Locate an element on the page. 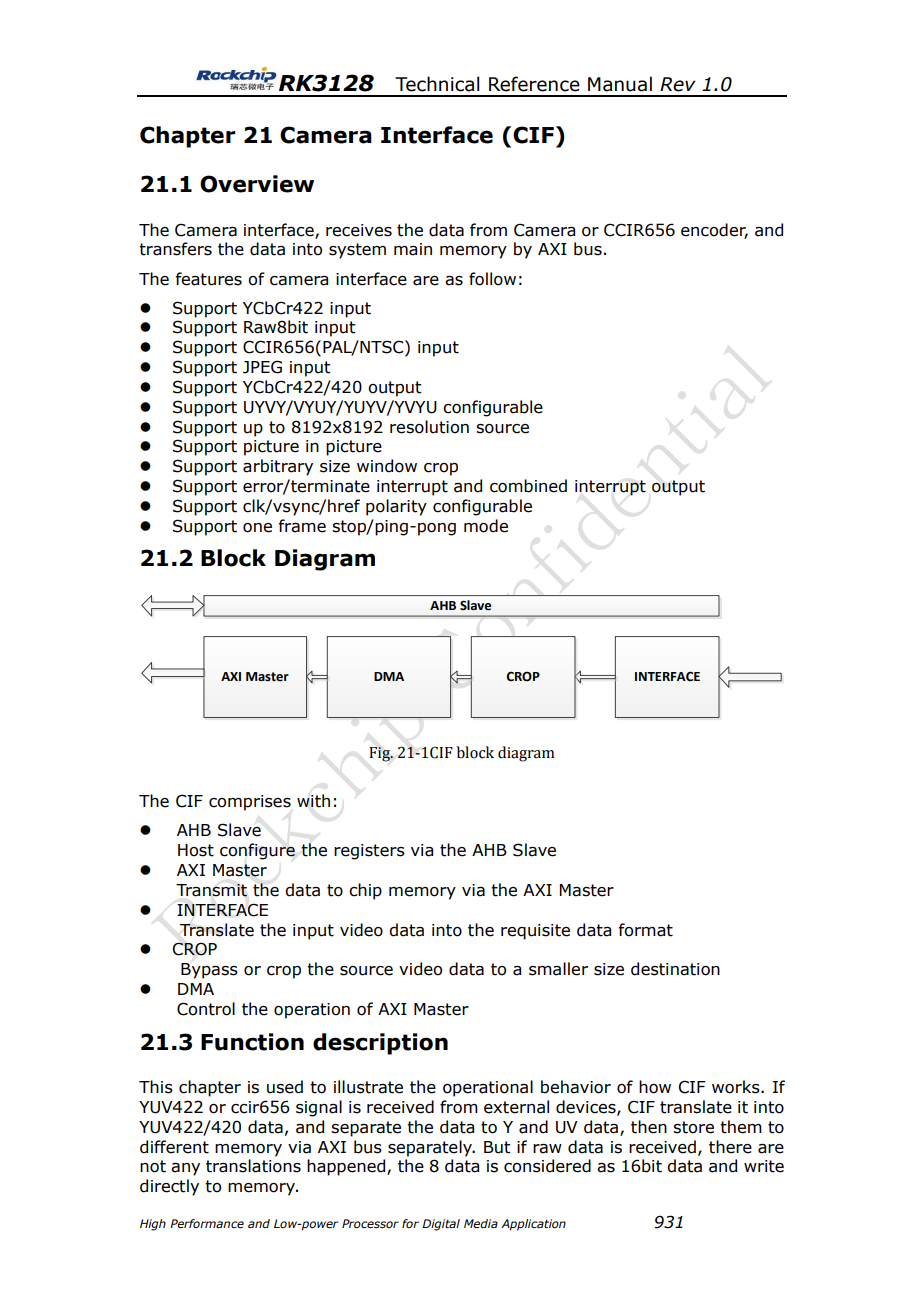 This document has width=924, height=1308. resolution is located at coordinates (429, 427).
